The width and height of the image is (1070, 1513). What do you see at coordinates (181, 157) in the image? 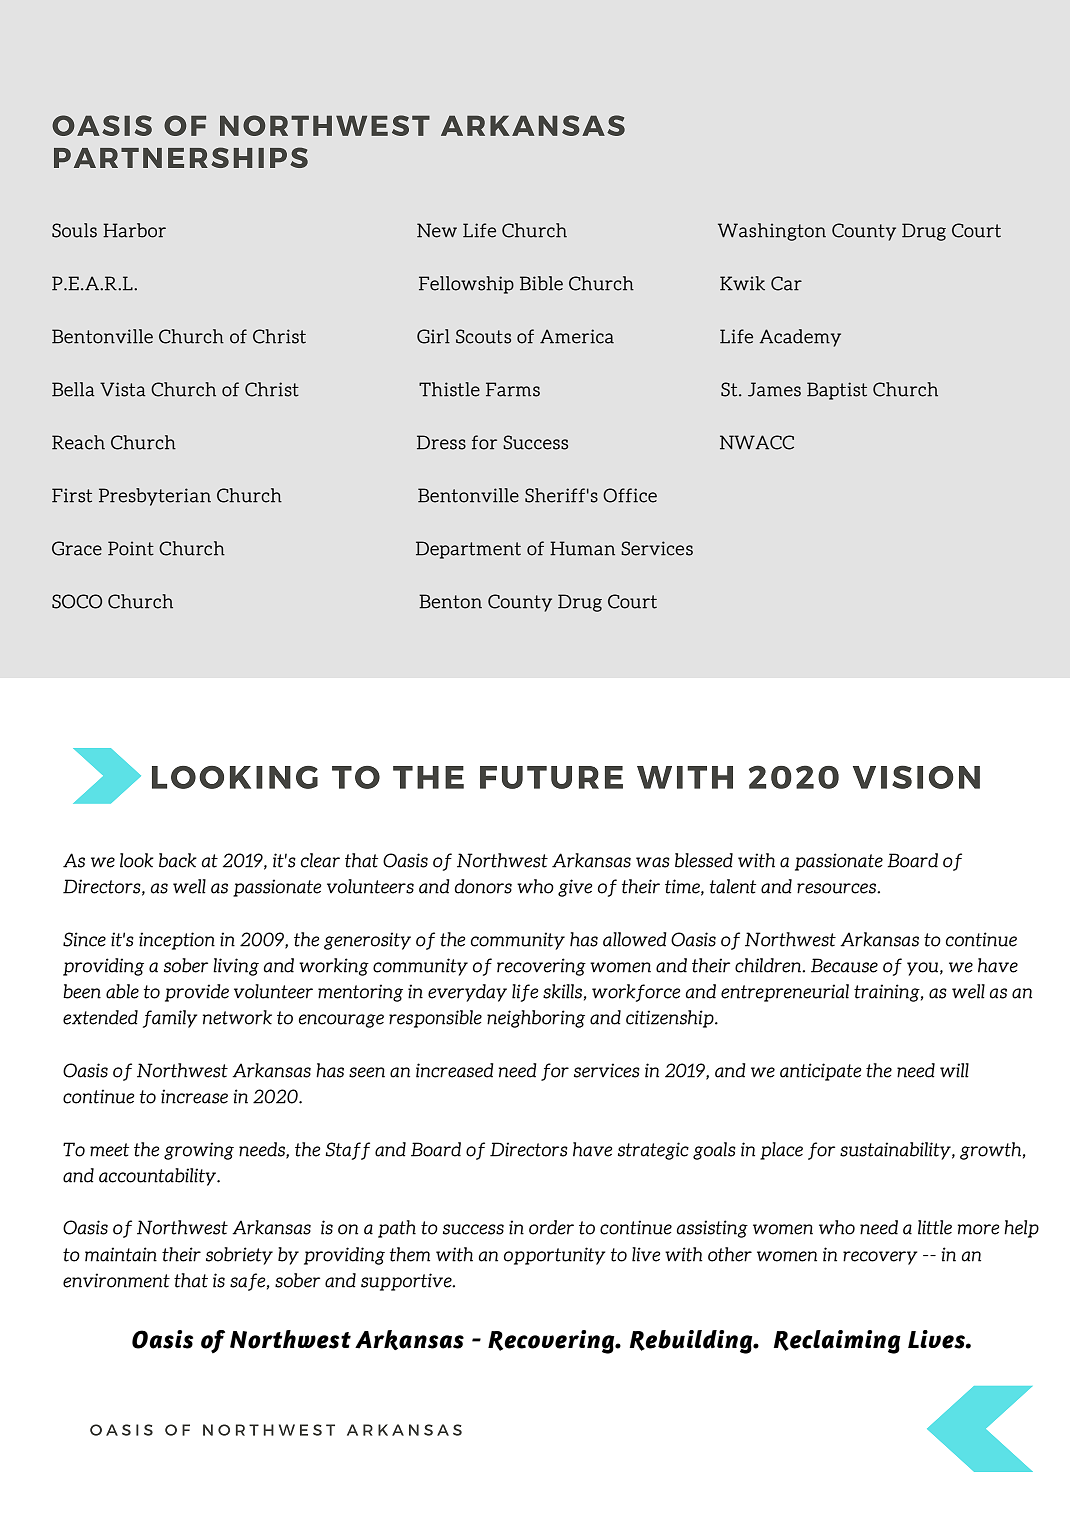
I see `PARTNERSHIPS` at bounding box center [181, 157].
